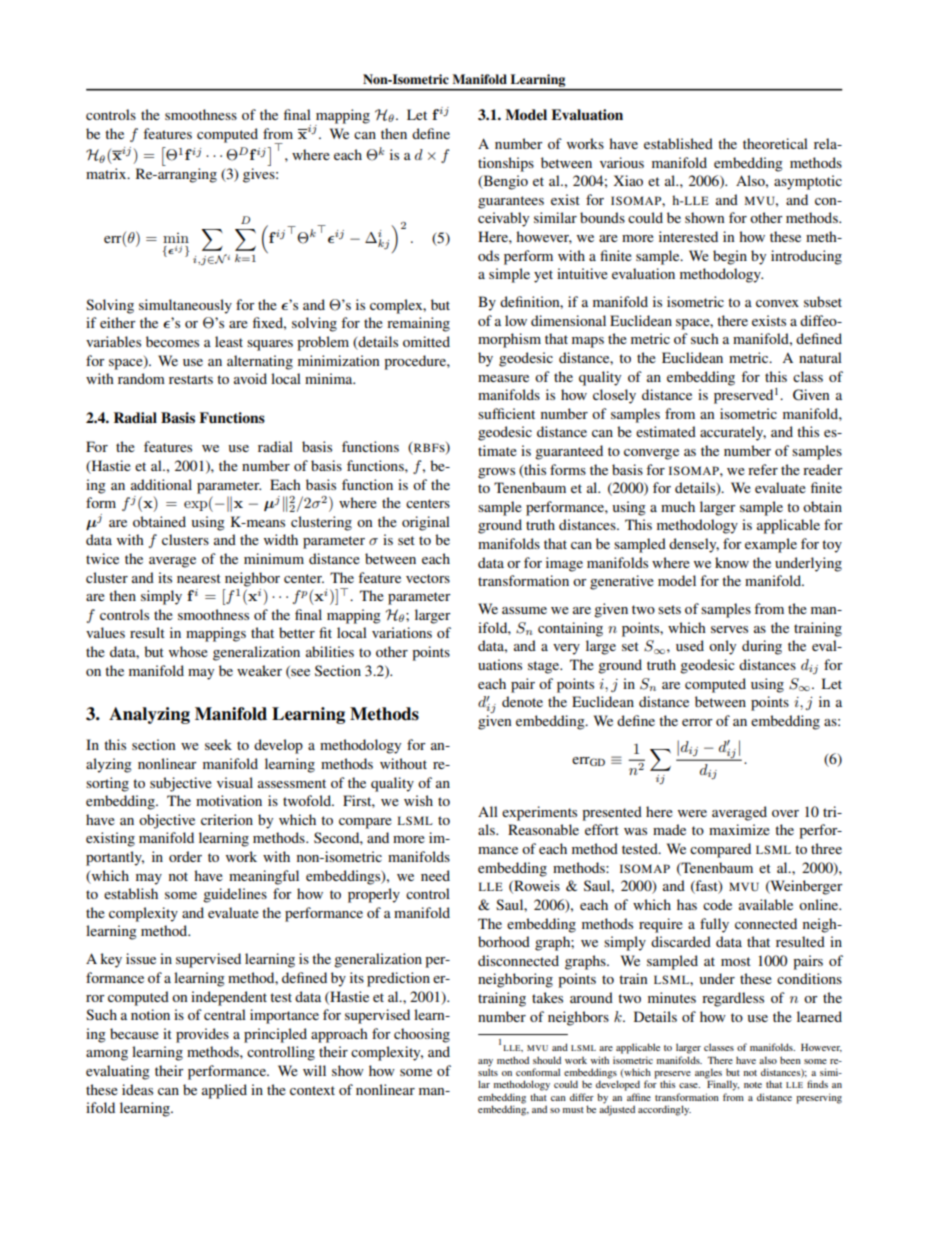 The image size is (952, 1233). I want to click on angles, so click(708, 1074).
